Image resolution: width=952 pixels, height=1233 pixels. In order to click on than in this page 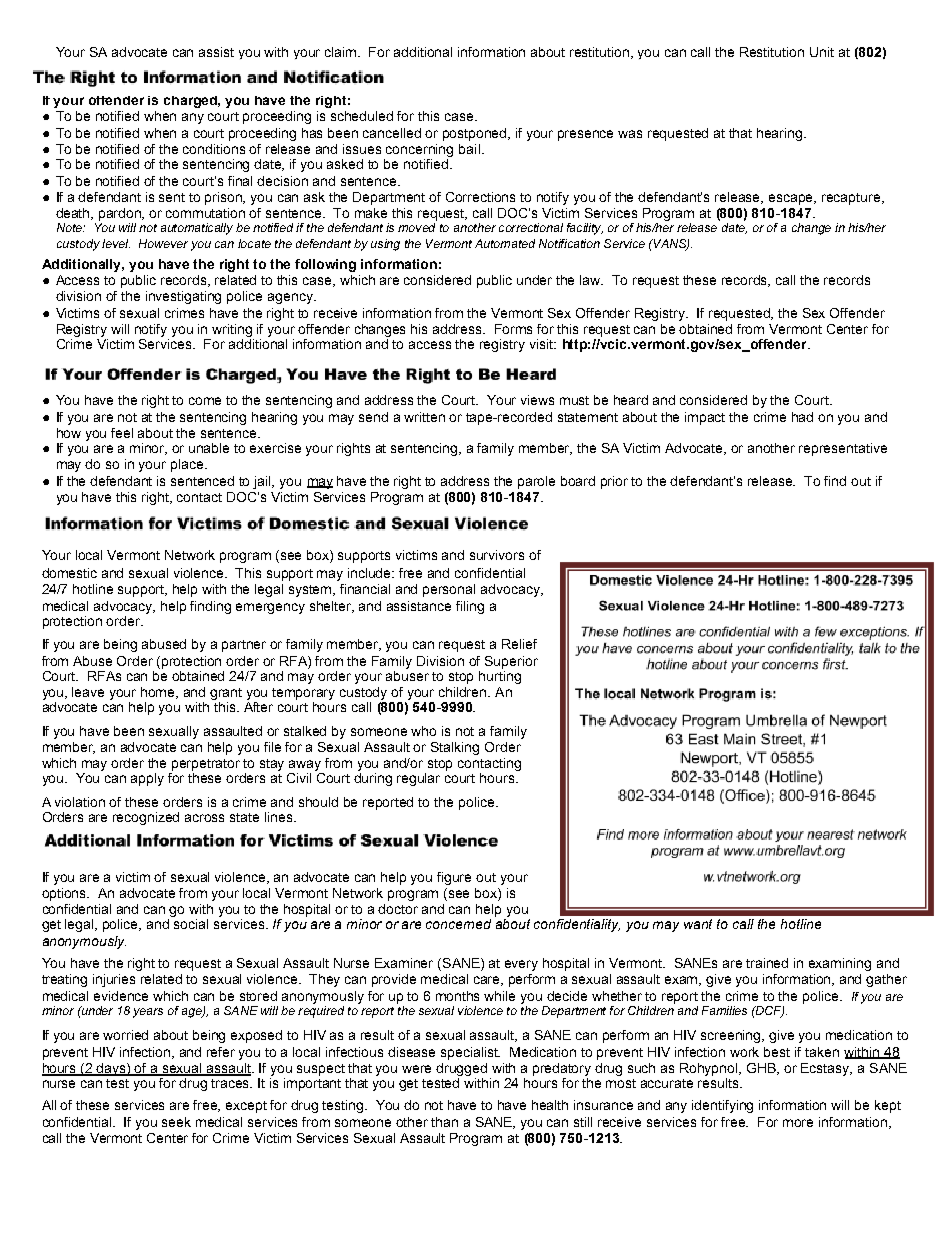, I will do `click(444, 1122)`.
